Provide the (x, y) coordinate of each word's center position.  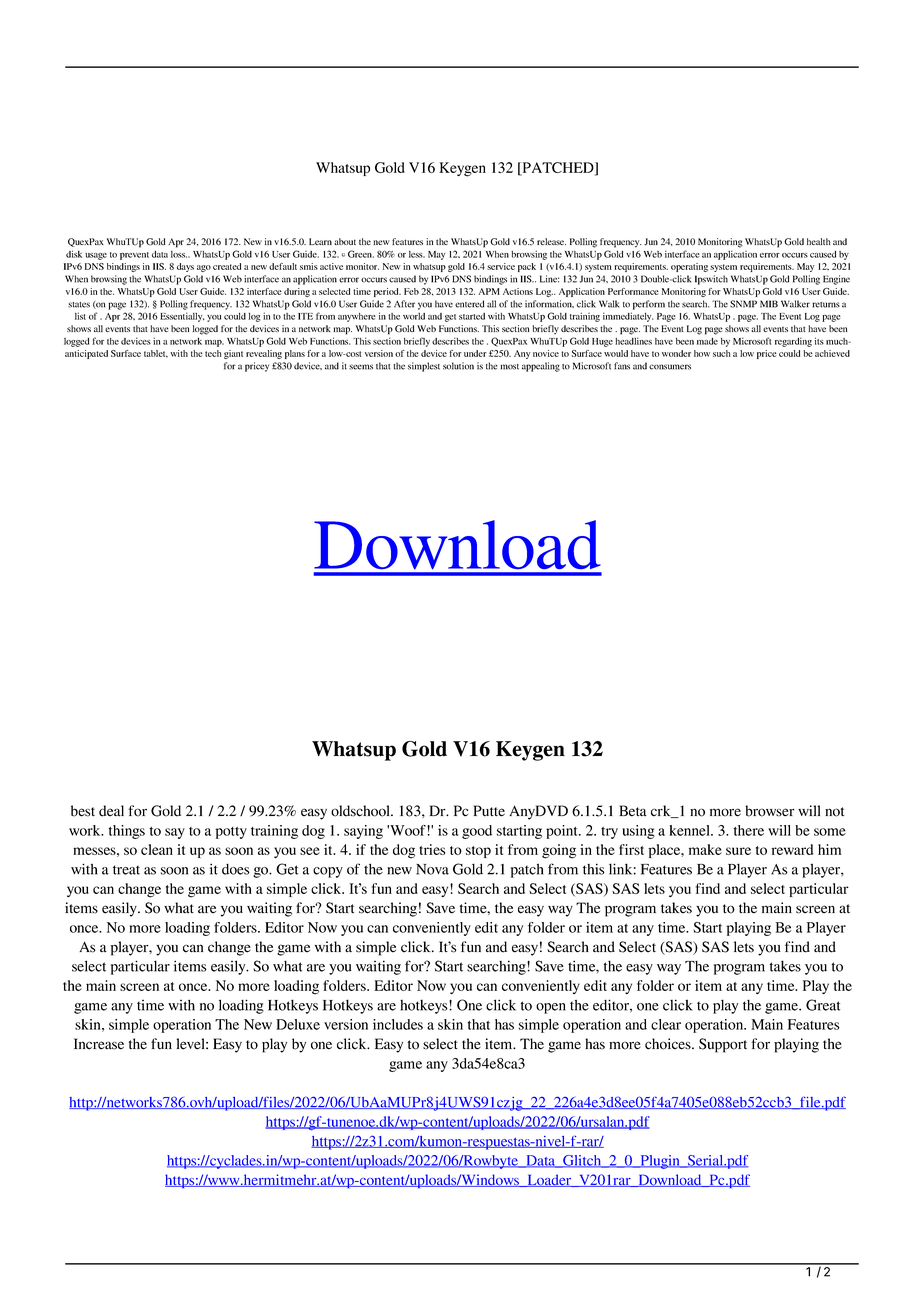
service (501, 266)
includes (398, 1024)
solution (458, 366)
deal (111, 811)
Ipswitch (711, 280)
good (477, 832)
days (185, 267)
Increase (99, 1044)
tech (213, 353)
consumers (670, 367)
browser (770, 811)
